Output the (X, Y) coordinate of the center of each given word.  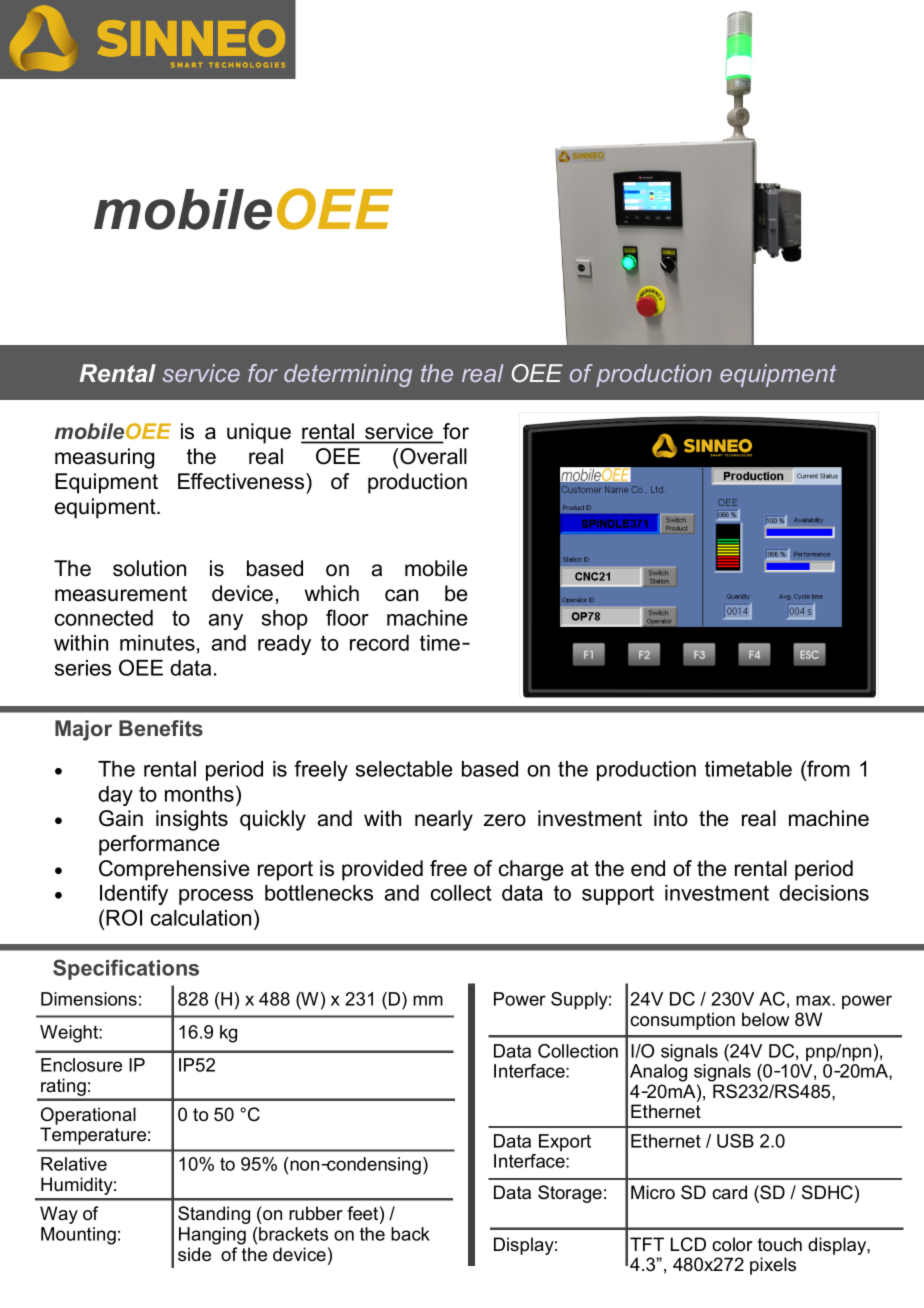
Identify (134, 894)
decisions (824, 893)
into (671, 818)
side (194, 1254)
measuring (104, 458)
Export (565, 1142)
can (401, 595)
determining (348, 375)
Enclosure (81, 1065)
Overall (432, 456)
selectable (403, 769)
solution (149, 568)
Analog (658, 1073)
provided (382, 870)
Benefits (161, 728)
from (827, 768)
